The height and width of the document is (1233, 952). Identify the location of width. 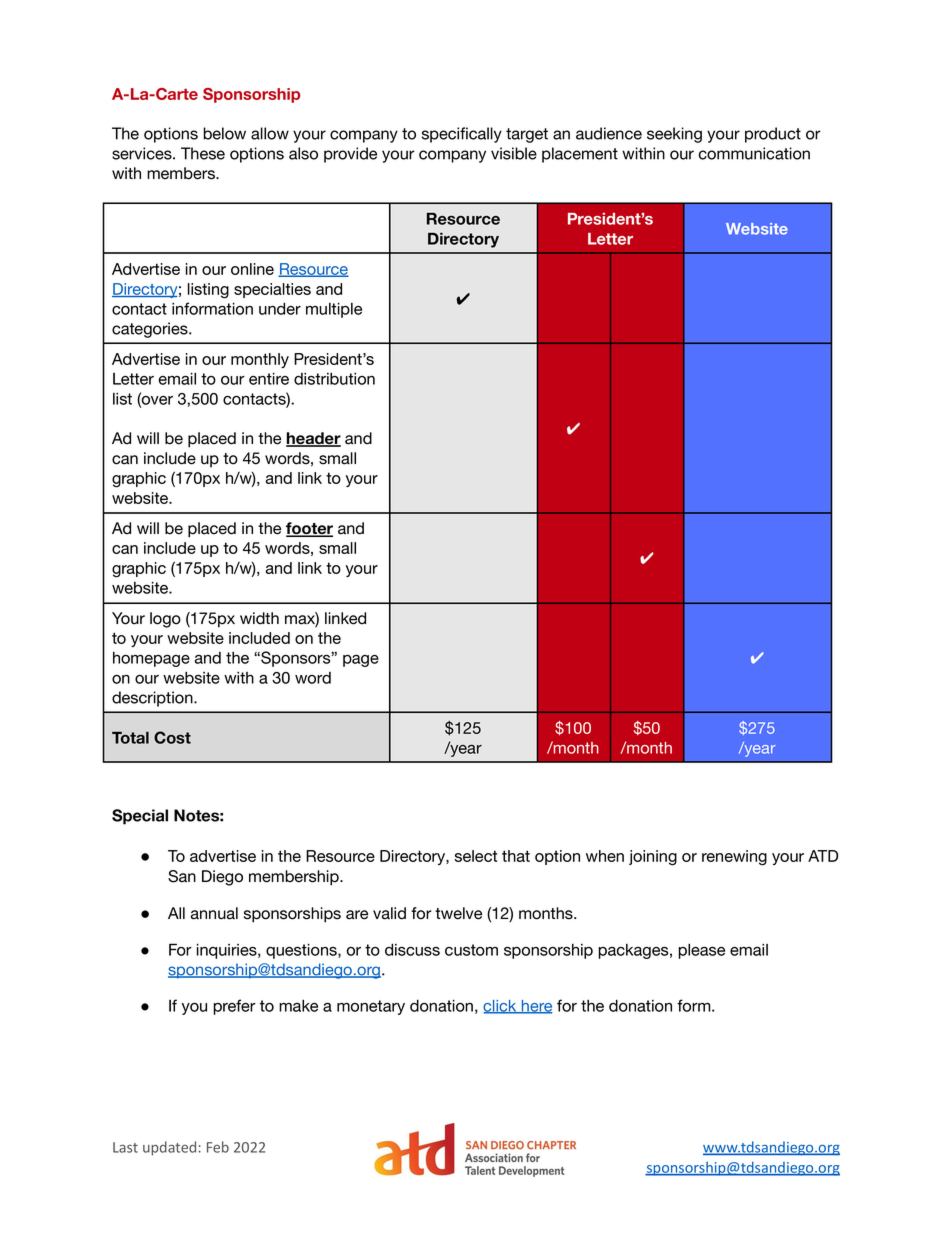
(259, 618).
